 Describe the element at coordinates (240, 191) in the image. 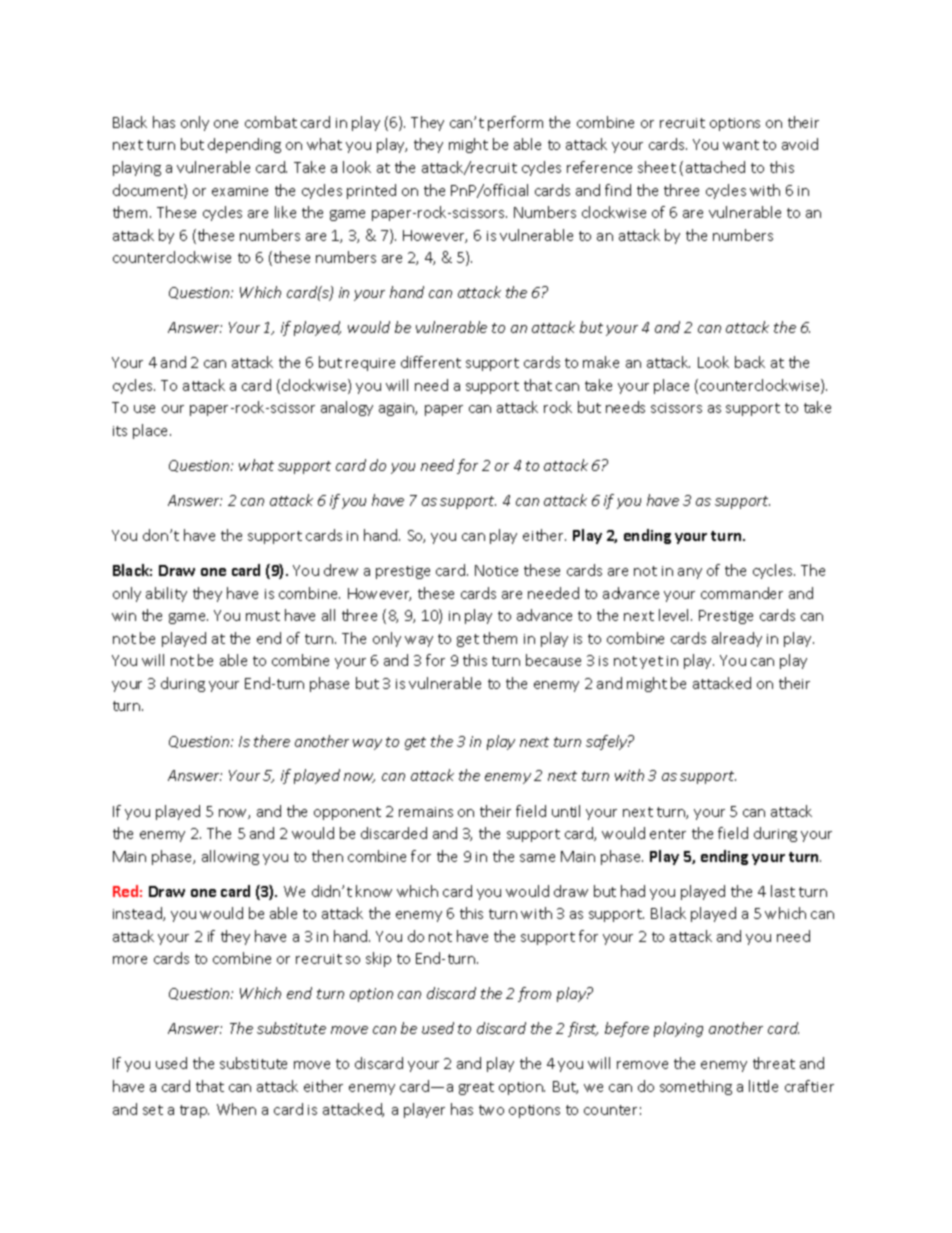

I see `examine` at that location.
